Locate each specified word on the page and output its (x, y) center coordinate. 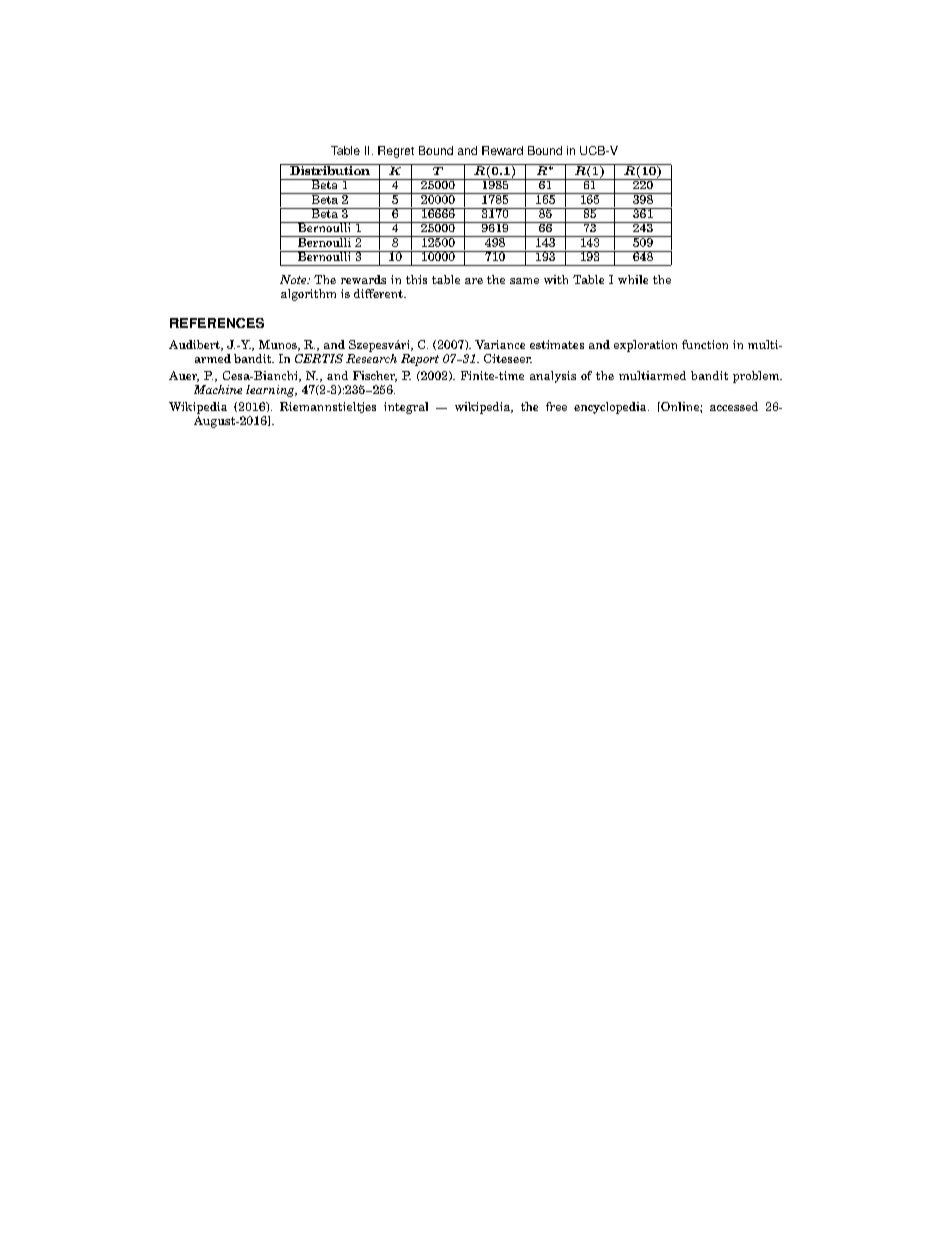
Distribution (330, 169)
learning (271, 391)
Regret (396, 152)
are (474, 281)
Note (294, 279)
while (633, 279)
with (556, 279)
